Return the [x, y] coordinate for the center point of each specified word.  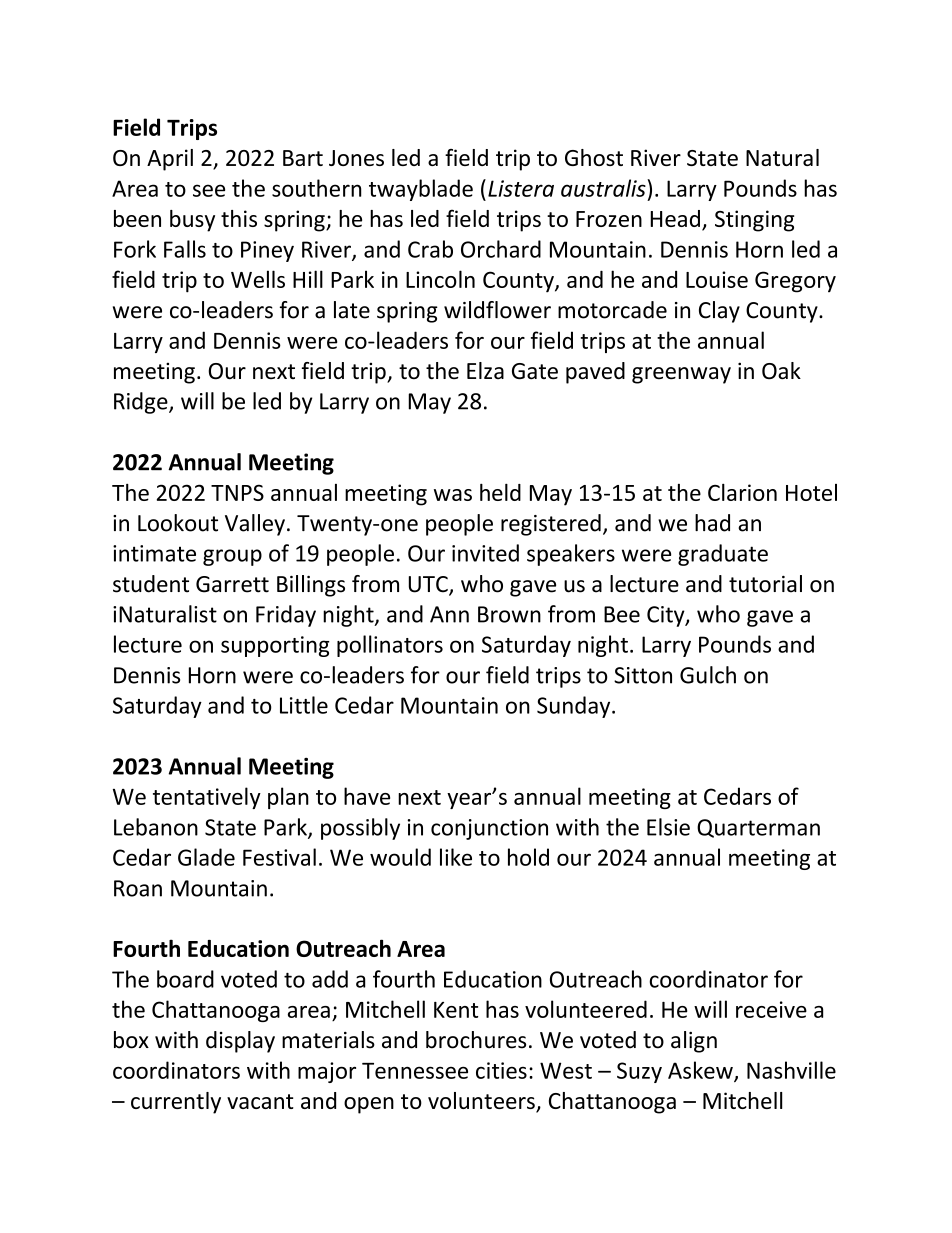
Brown [509, 614]
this [239, 218]
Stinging [754, 221]
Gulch [708, 675]
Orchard [501, 249]
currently [176, 1103]
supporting [275, 646]
